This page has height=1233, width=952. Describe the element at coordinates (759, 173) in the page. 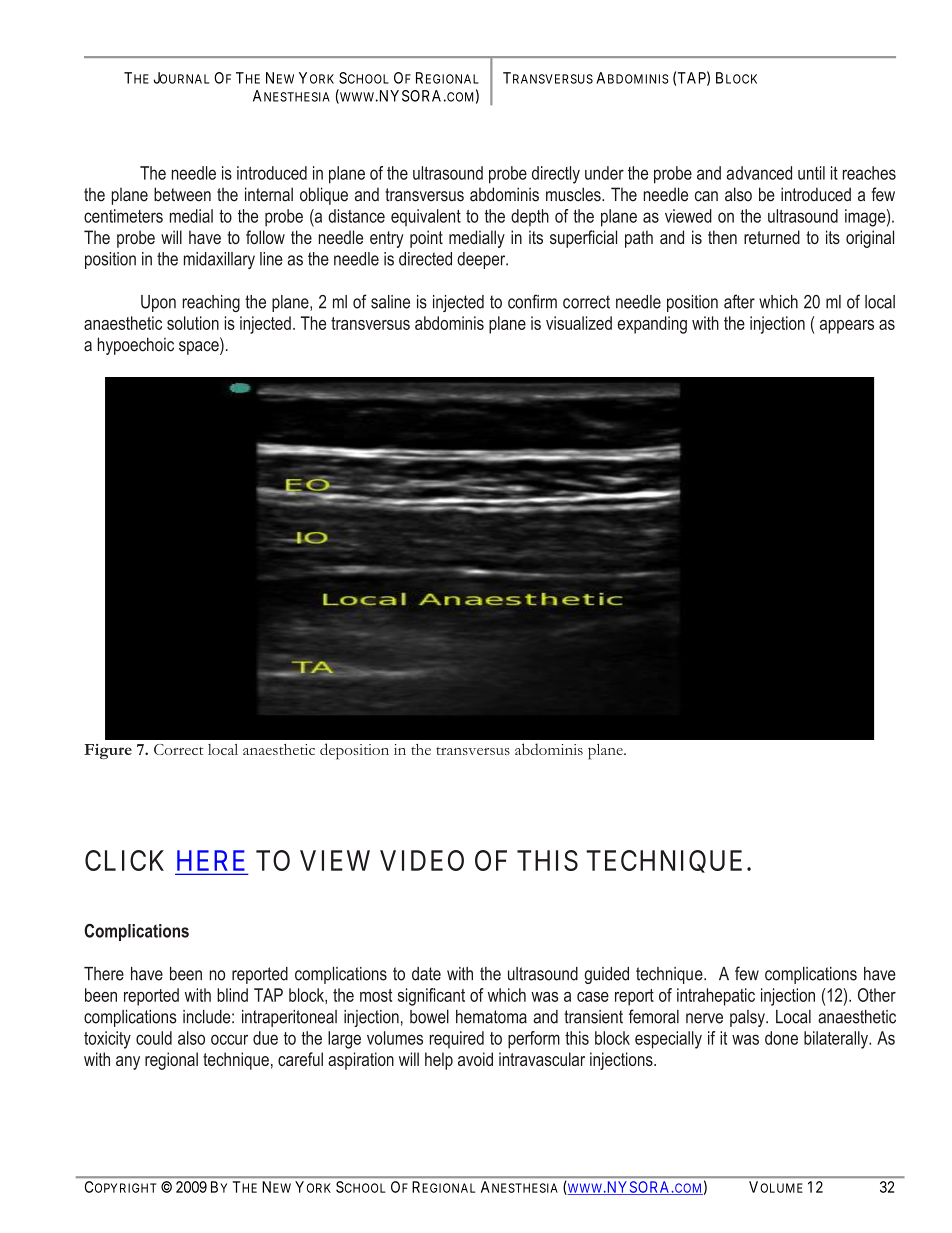

I see `advanced` at that location.
